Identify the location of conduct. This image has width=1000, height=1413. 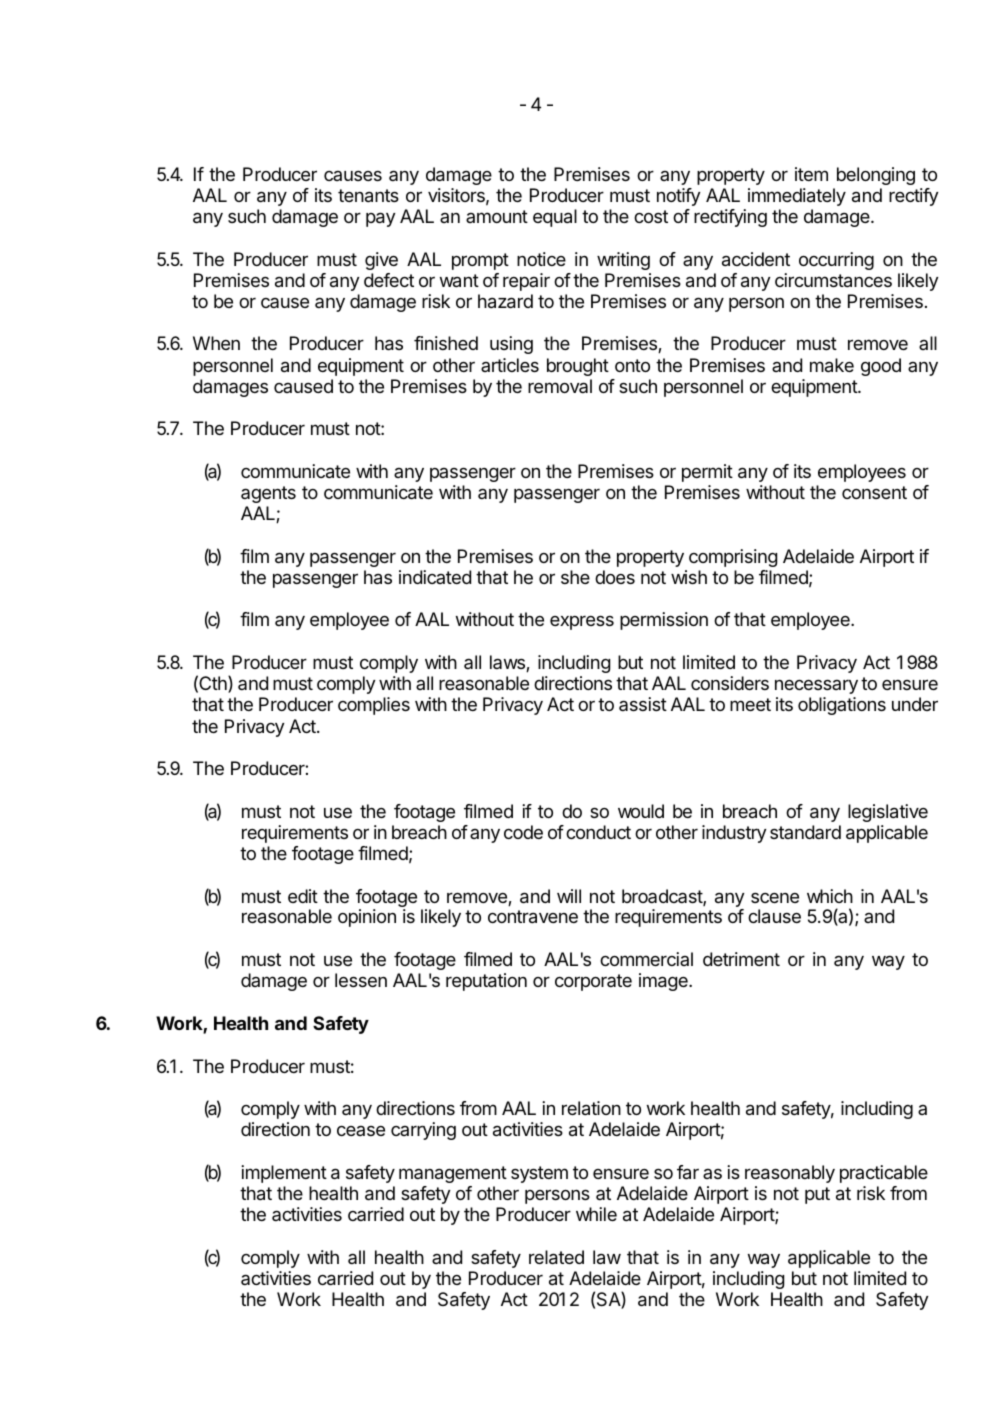
(598, 832).
